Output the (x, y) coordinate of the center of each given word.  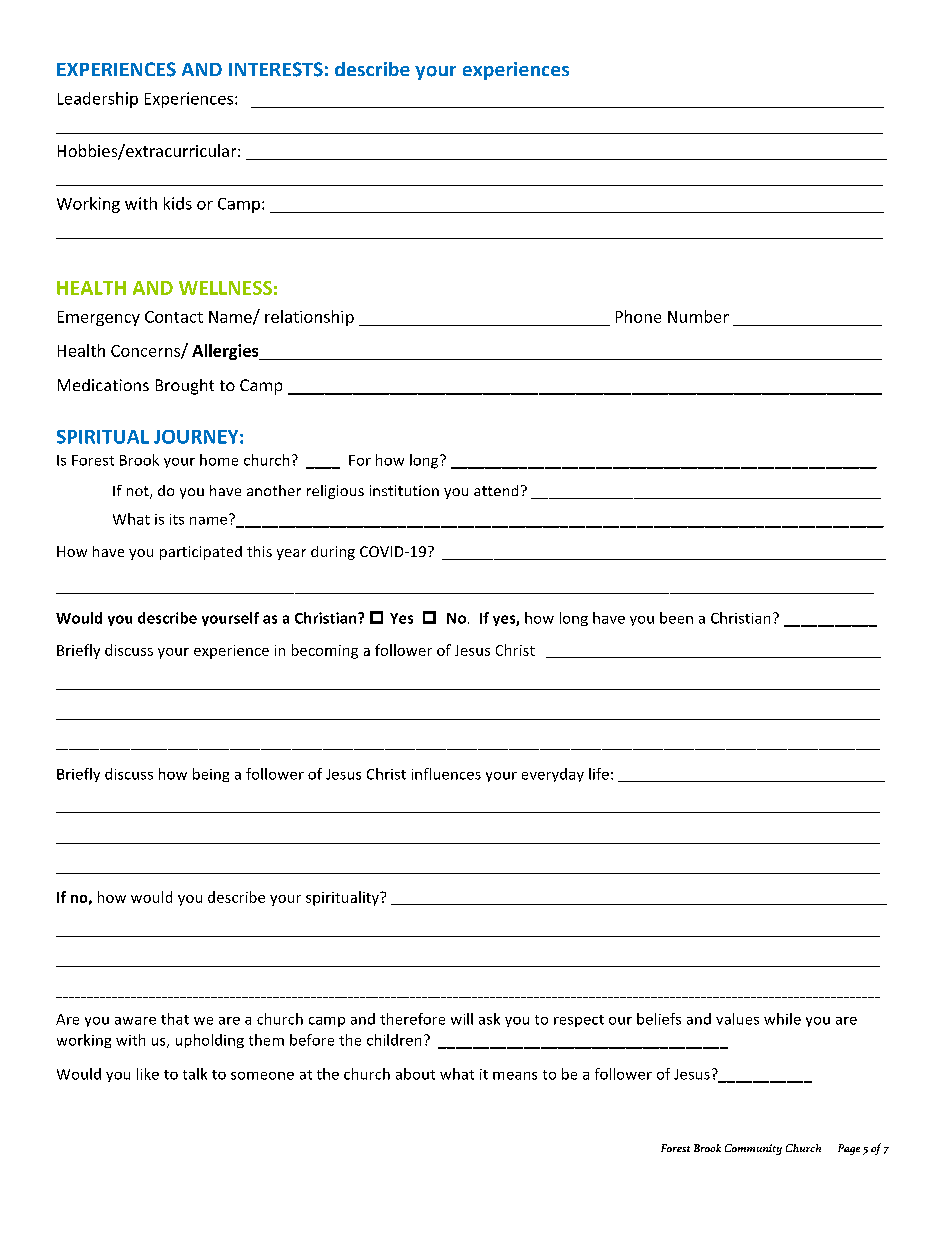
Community (753, 1149)
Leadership (98, 100)
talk (195, 1074)
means (515, 1076)
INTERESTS (276, 69)
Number (698, 316)
